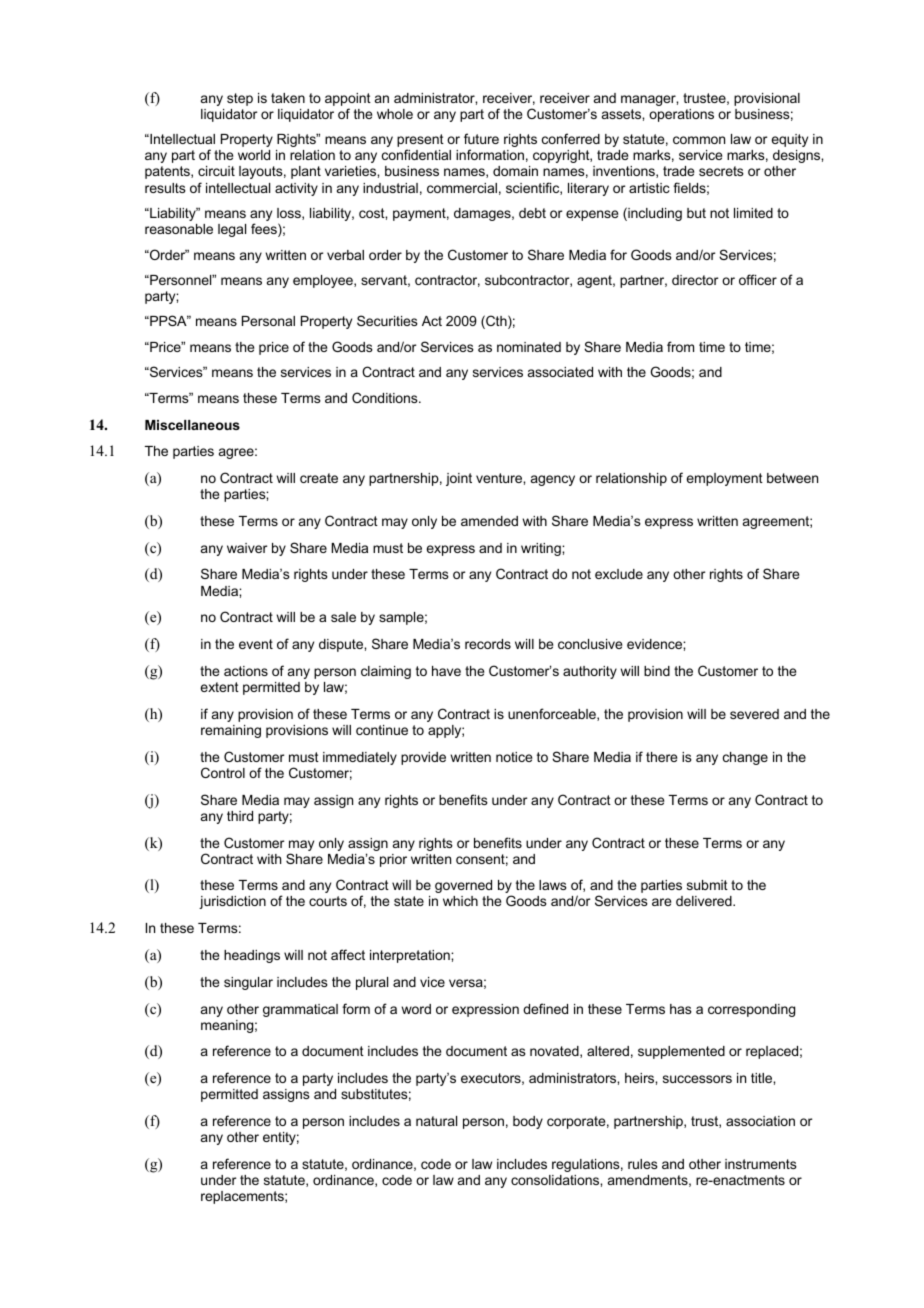 The height and width of the screenshot is (1308, 924). Describe the element at coordinates (436, 1121) in the screenshot. I see `natural` at that location.
